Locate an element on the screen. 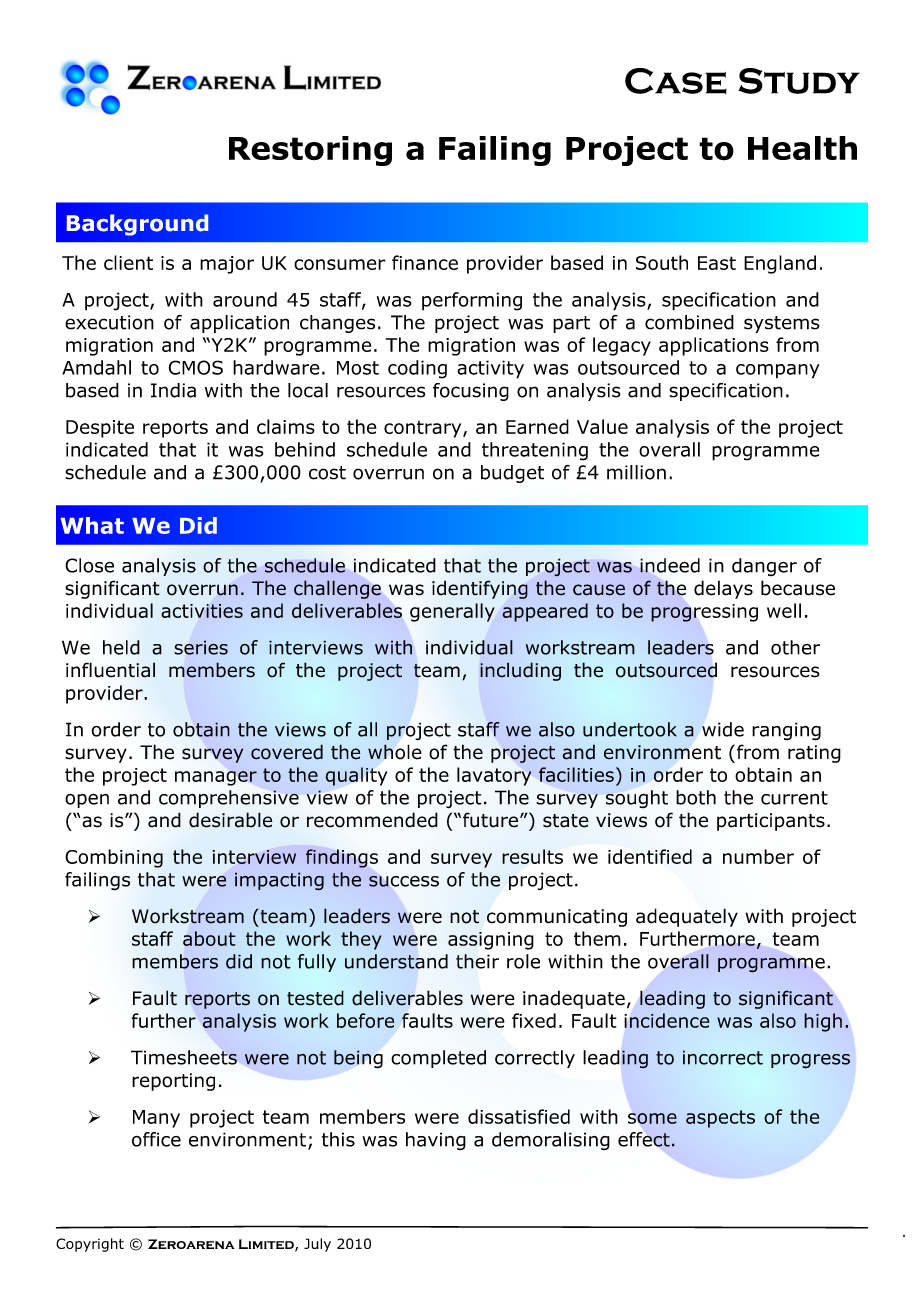 Image resolution: width=924 pixels, height=1308 pixels. finance is located at coordinates (425, 262).
